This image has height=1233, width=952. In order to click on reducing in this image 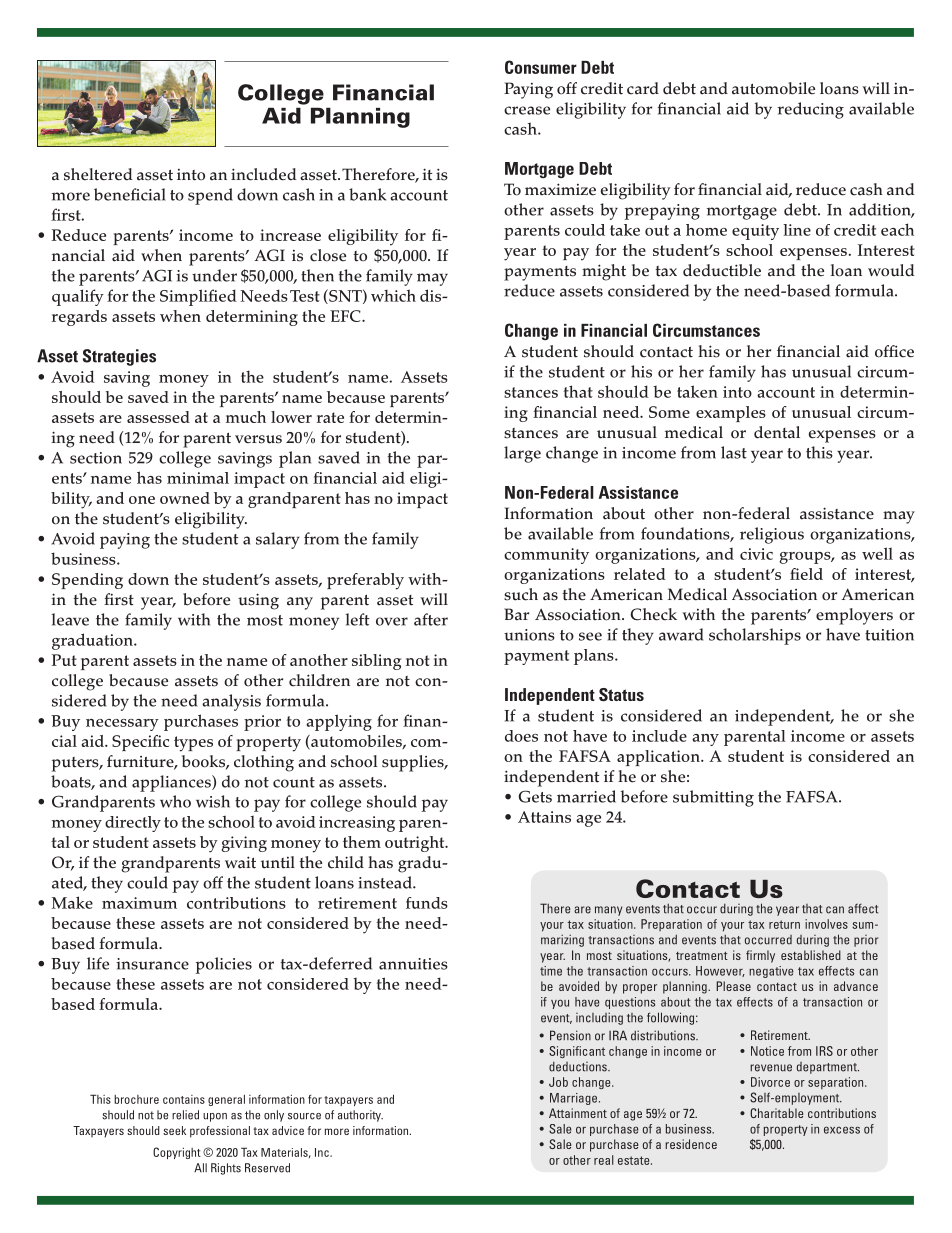, I will do `click(810, 110)`.
